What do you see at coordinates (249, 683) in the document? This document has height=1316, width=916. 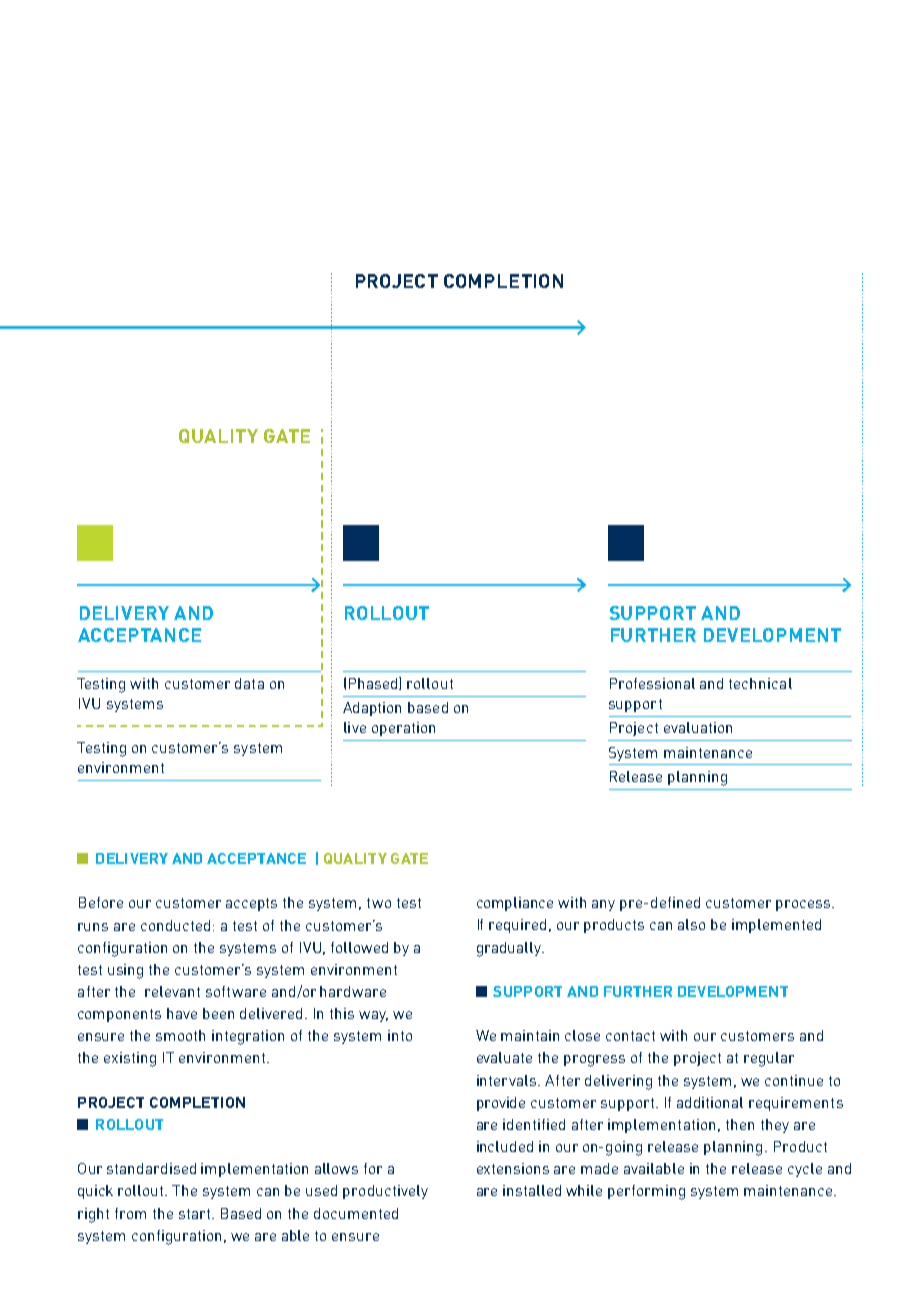 I see `data` at bounding box center [249, 683].
